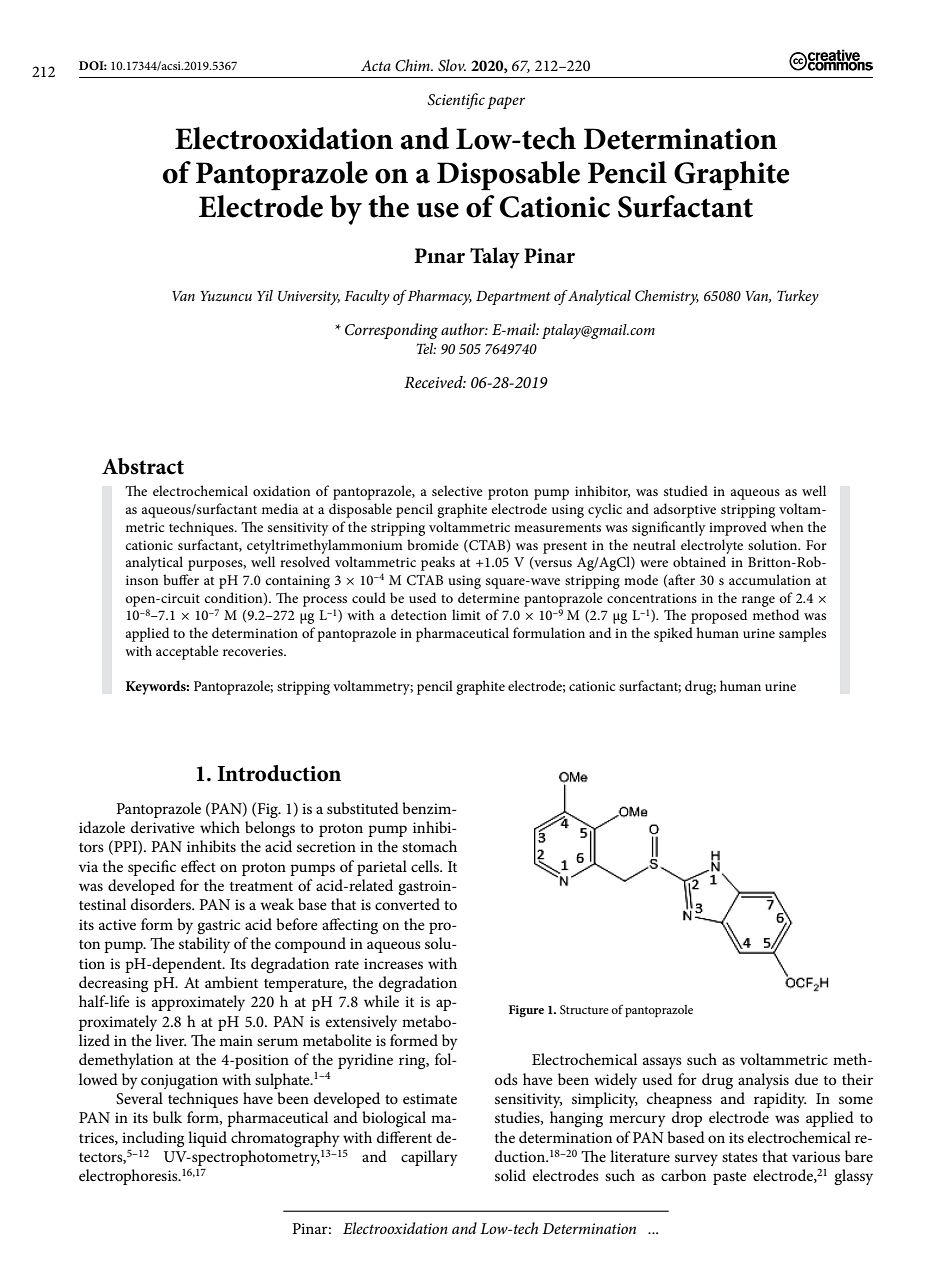  I want to click on Scientific, so click(456, 101).
